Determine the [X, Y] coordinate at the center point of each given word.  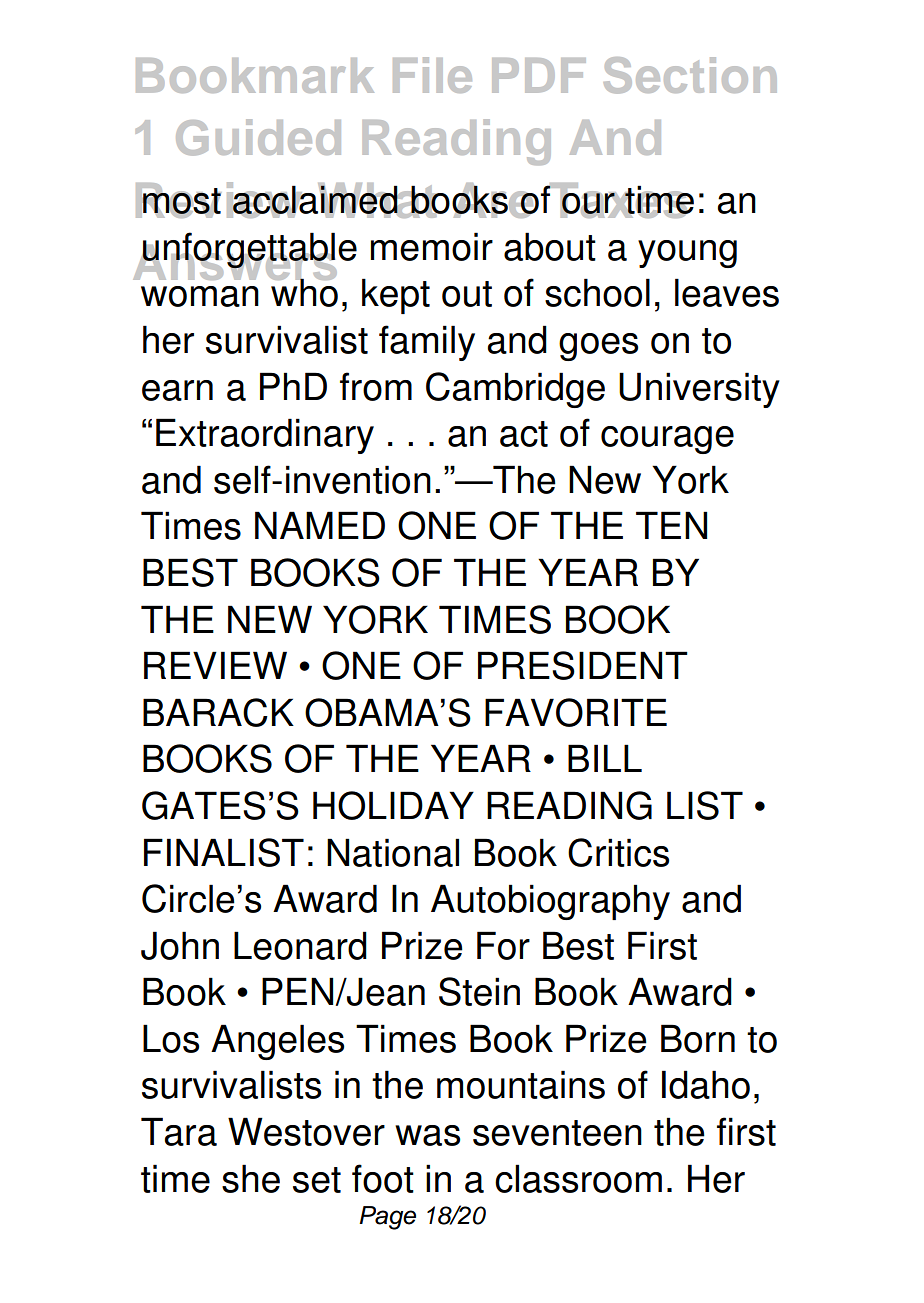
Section [690, 75]
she [251, 1178]
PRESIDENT [583, 665]
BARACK [218, 712]
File [432, 75]
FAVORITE [576, 712]
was [427, 1135]
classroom [578, 1178]
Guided [258, 137]
